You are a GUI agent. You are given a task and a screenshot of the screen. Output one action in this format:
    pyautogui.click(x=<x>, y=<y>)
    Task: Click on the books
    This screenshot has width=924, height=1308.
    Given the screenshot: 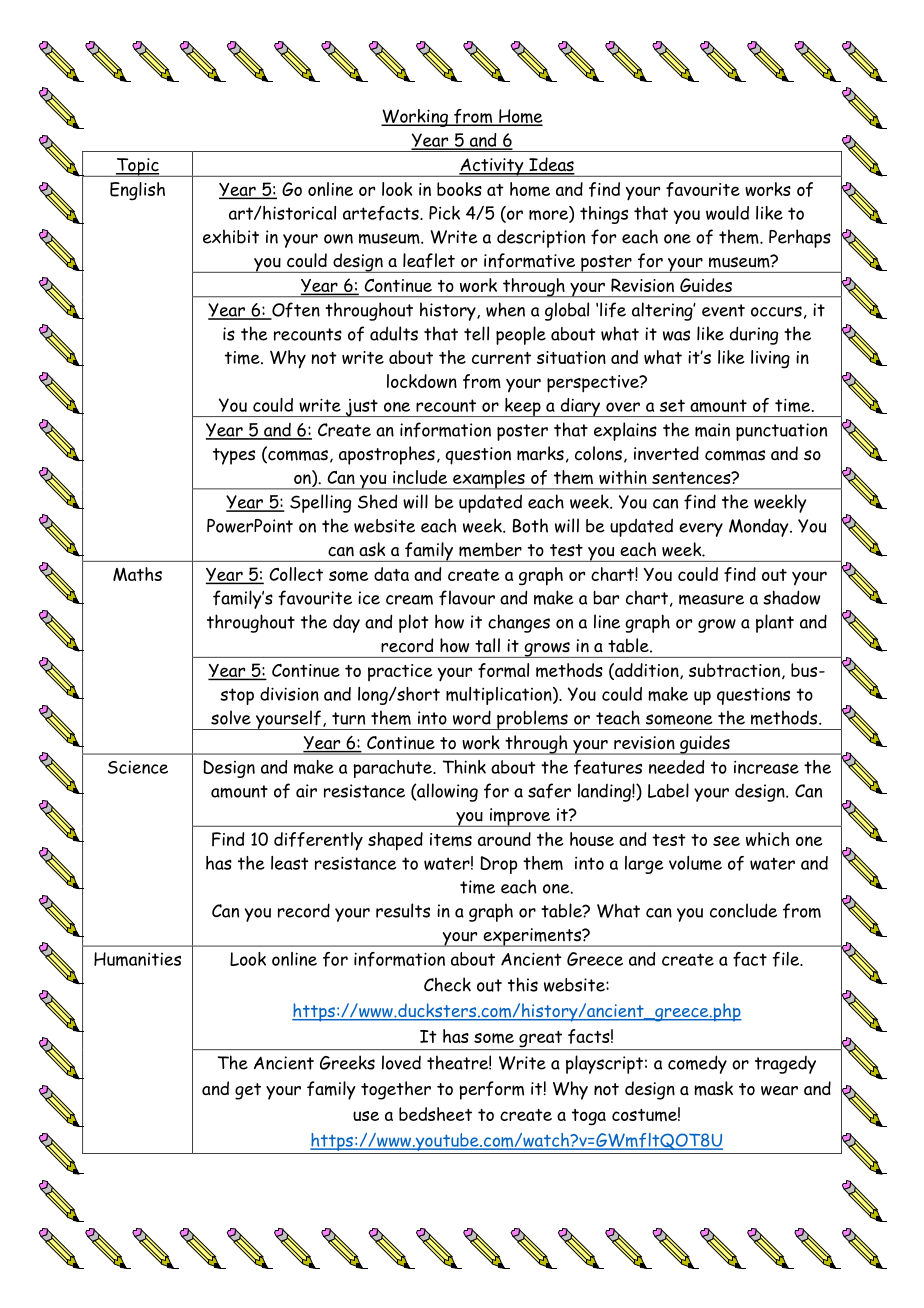 What is the action you would take?
    pyautogui.click(x=459, y=189)
